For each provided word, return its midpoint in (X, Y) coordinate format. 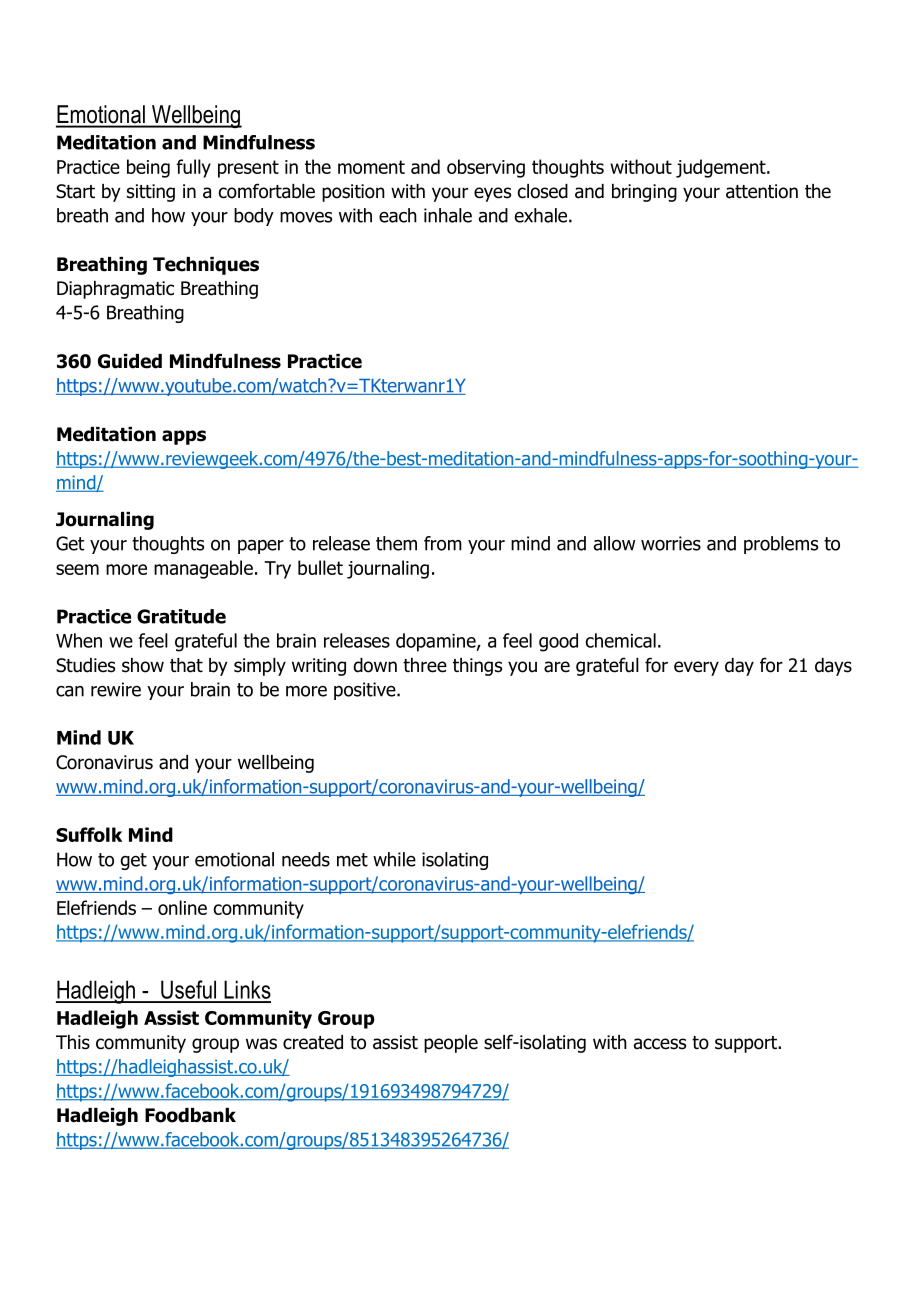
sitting (151, 193)
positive (366, 691)
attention (762, 191)
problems (781, 545)
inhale (448, 215)
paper (261, 547)
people (451, 1044)
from (443, 543)
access (660, 1044)
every (696, 668)
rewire (116, 689)
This (73, 1042)
